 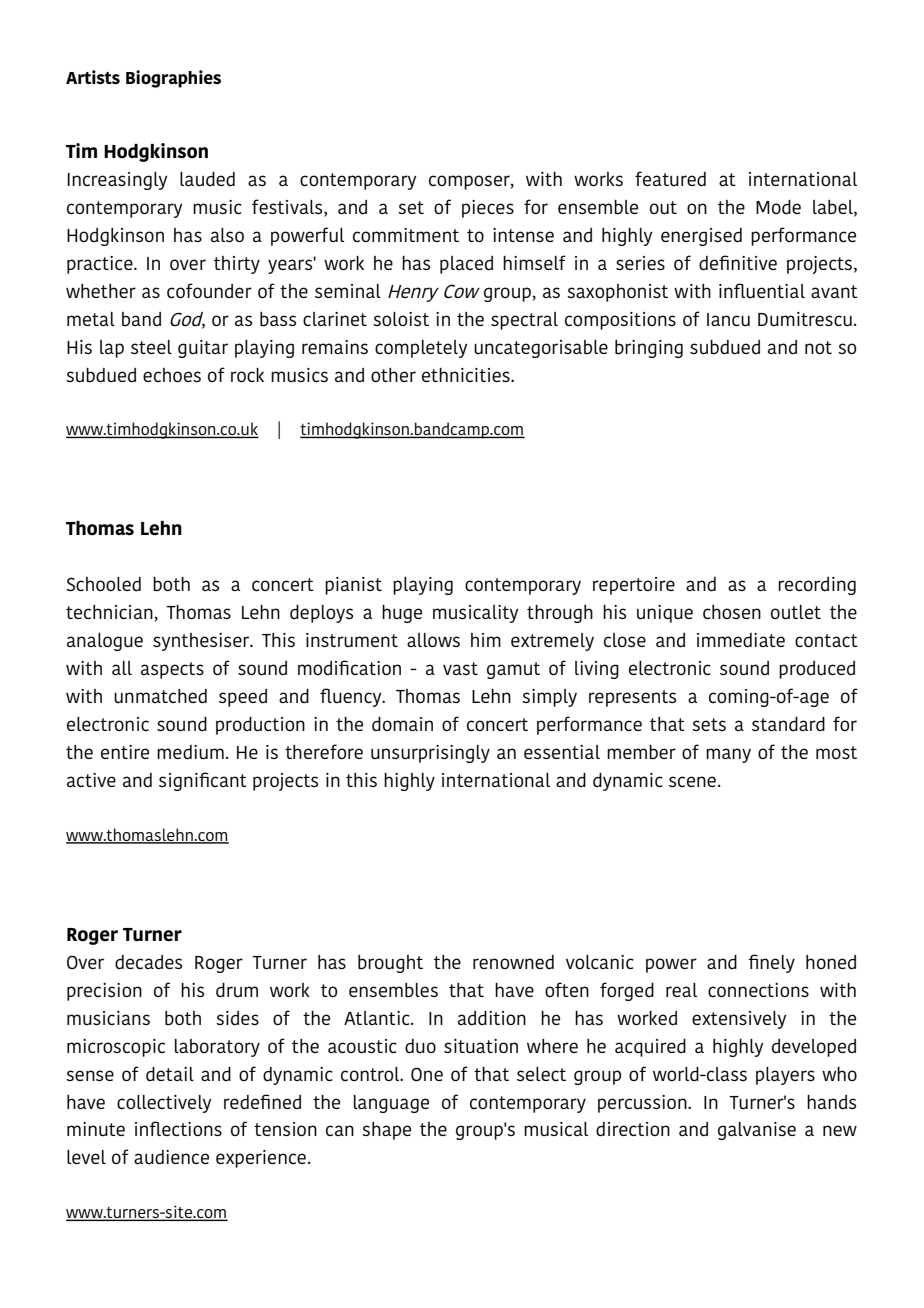 I want to click on scene, so click(x=692, y=781).
